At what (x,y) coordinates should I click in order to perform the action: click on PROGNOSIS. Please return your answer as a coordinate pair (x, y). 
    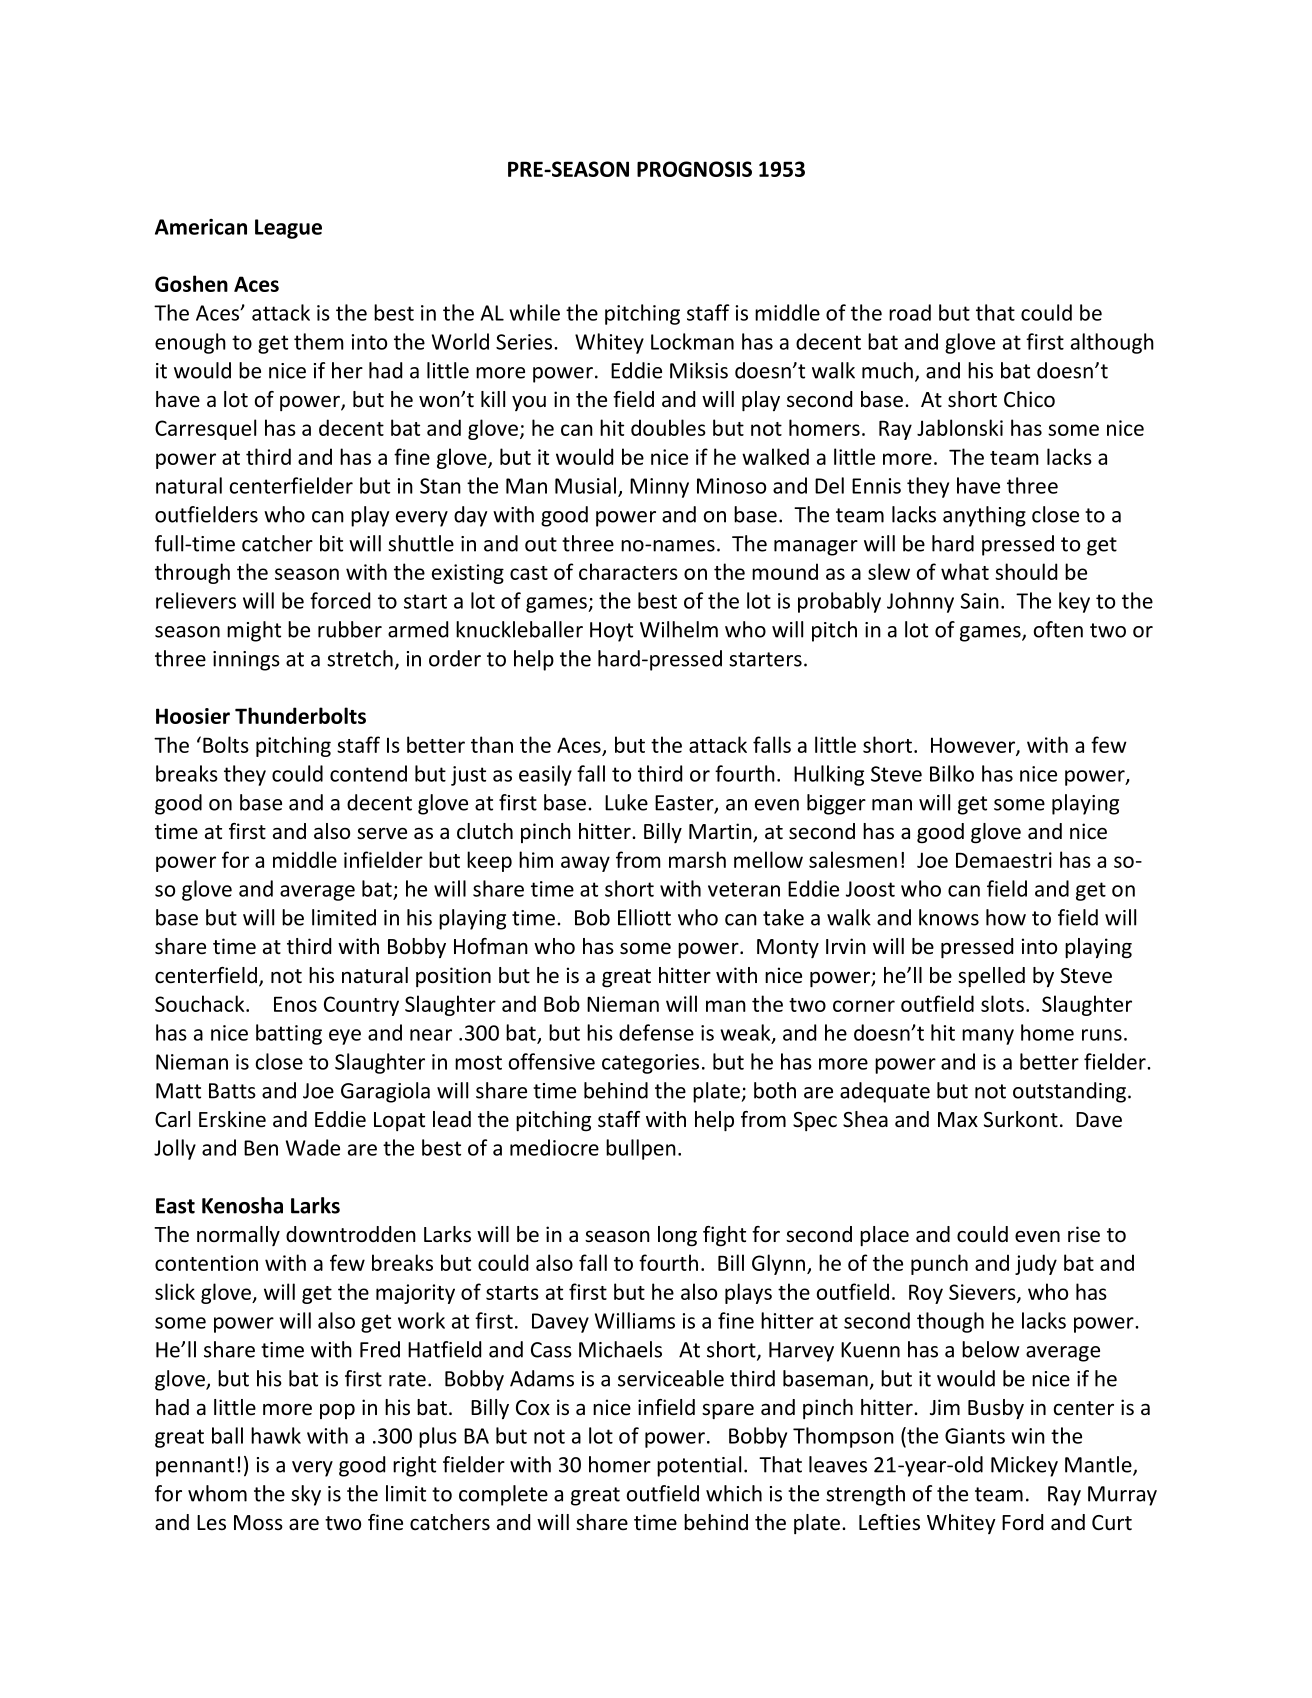
    Looking at the image, I should click on (694, 169).
